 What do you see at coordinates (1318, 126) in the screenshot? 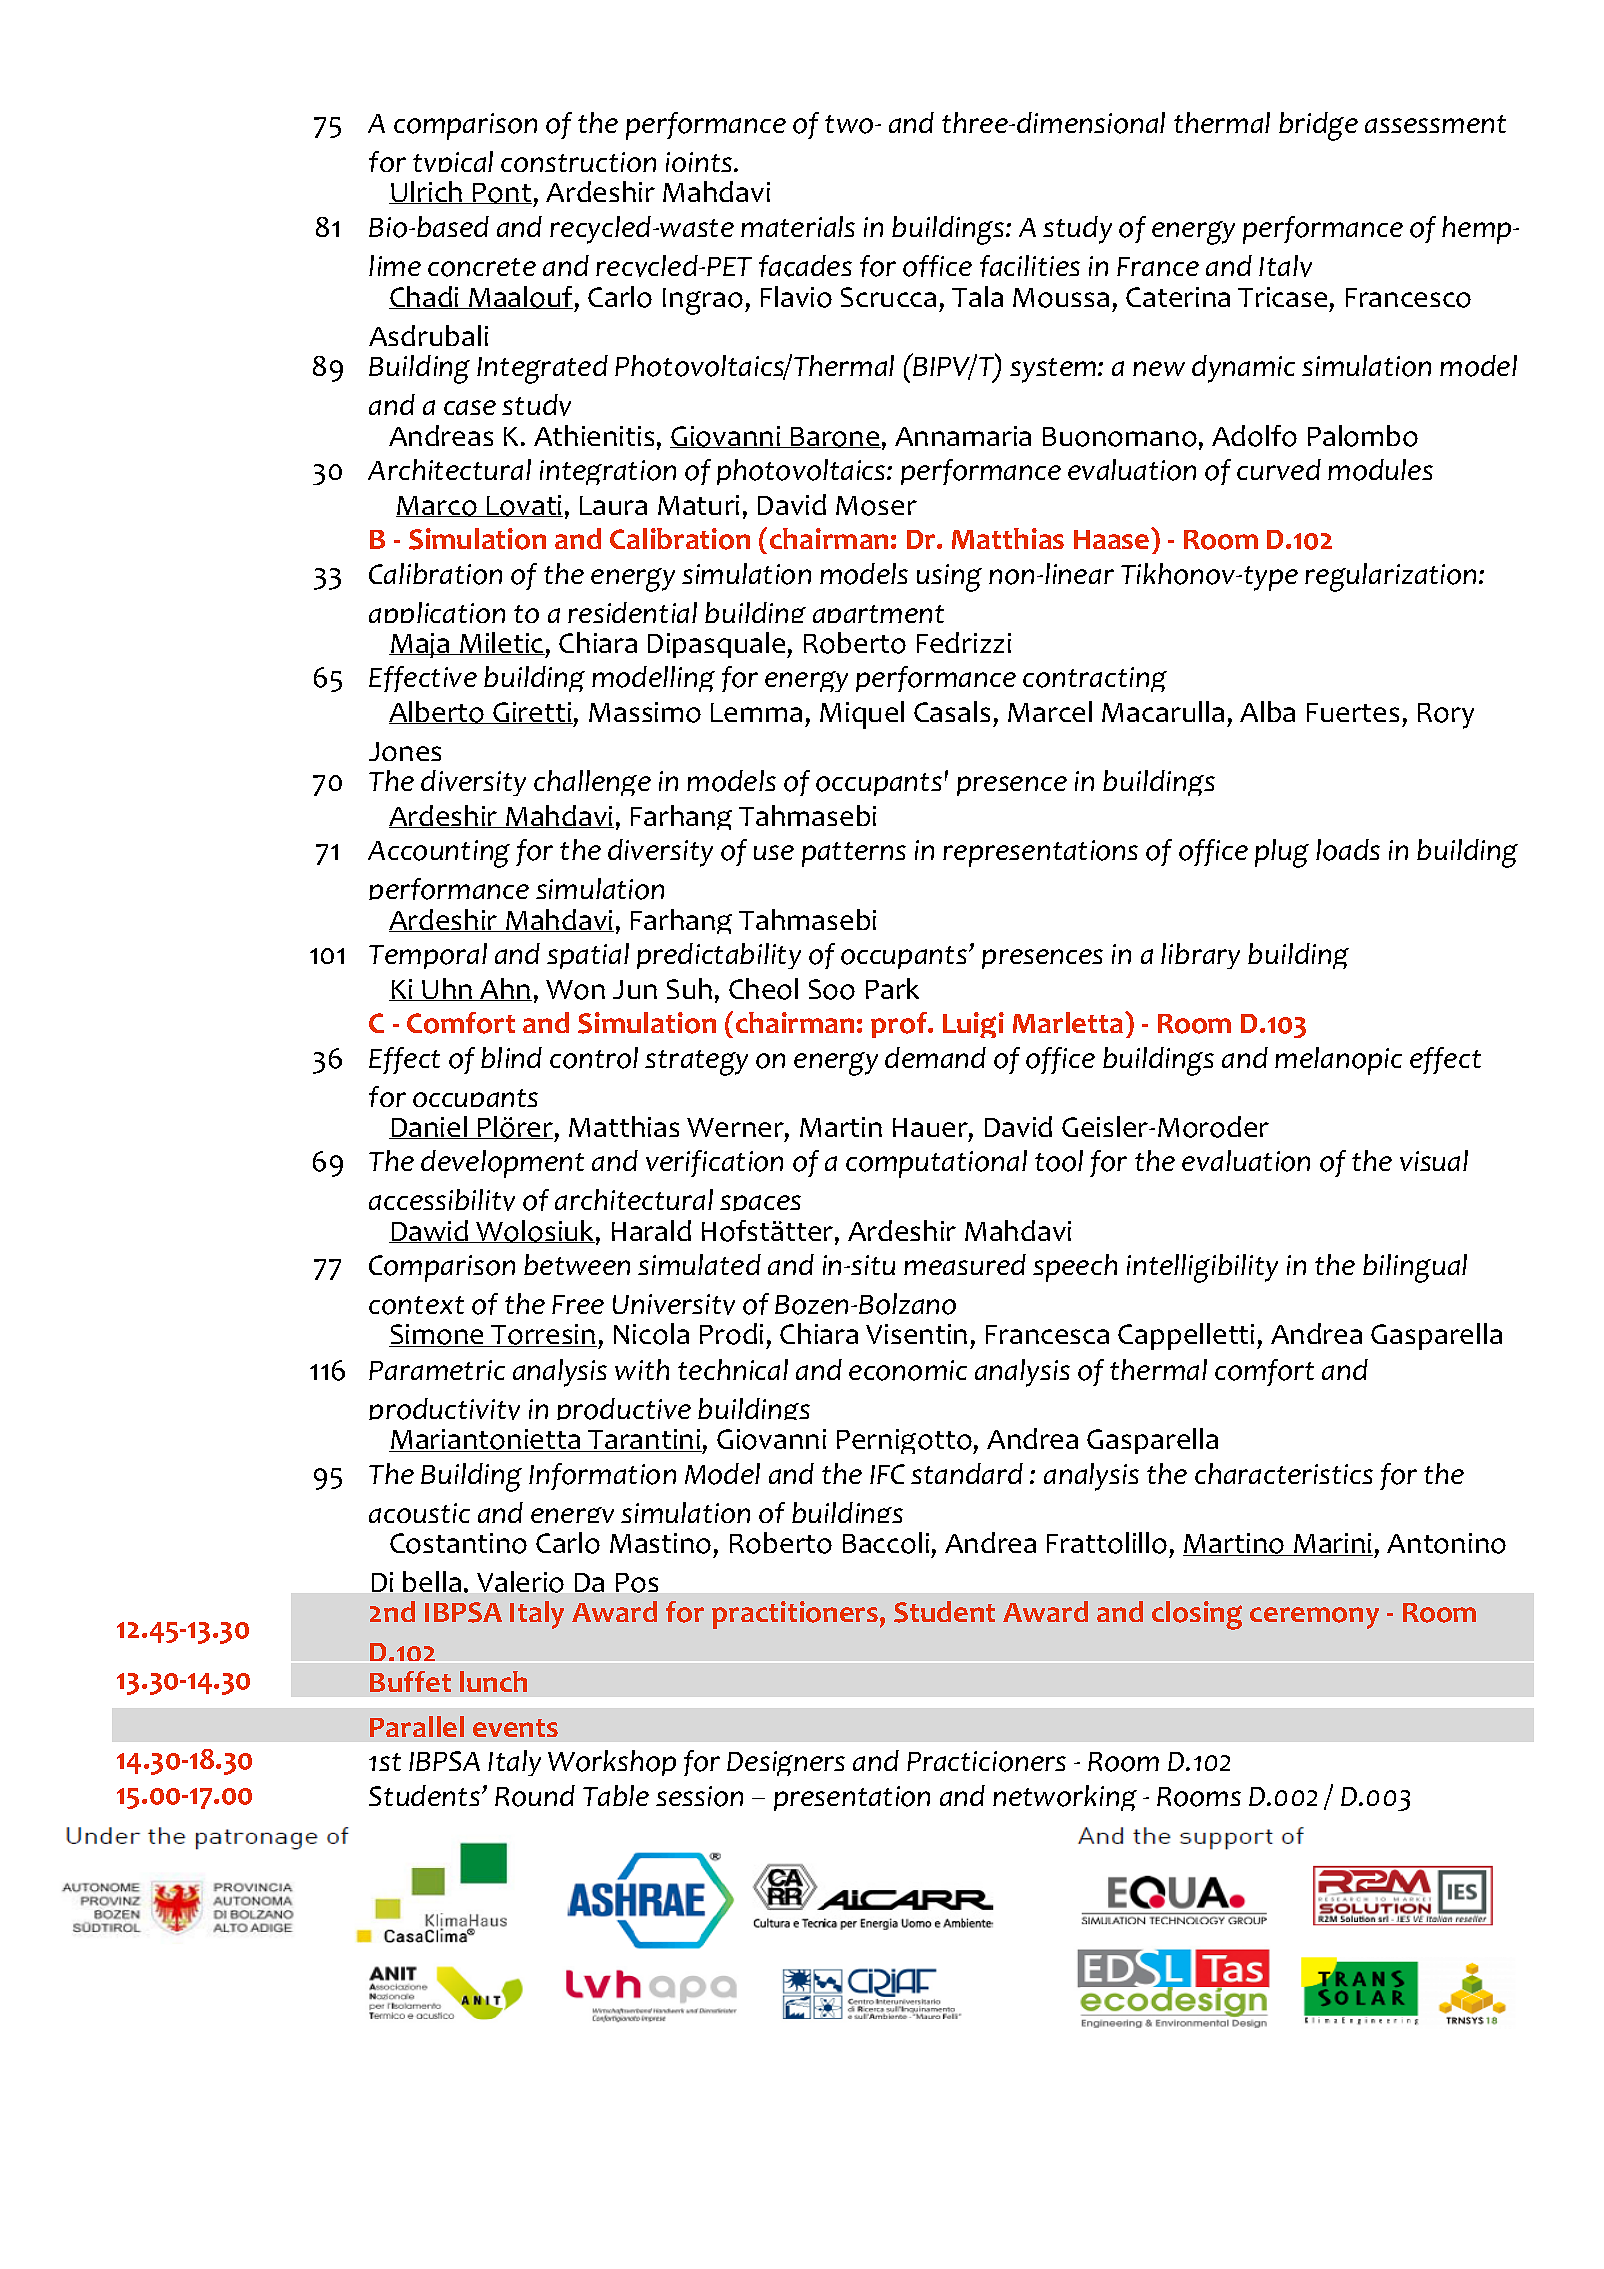
I see `bridge` at bounding box center [1318, 126].
